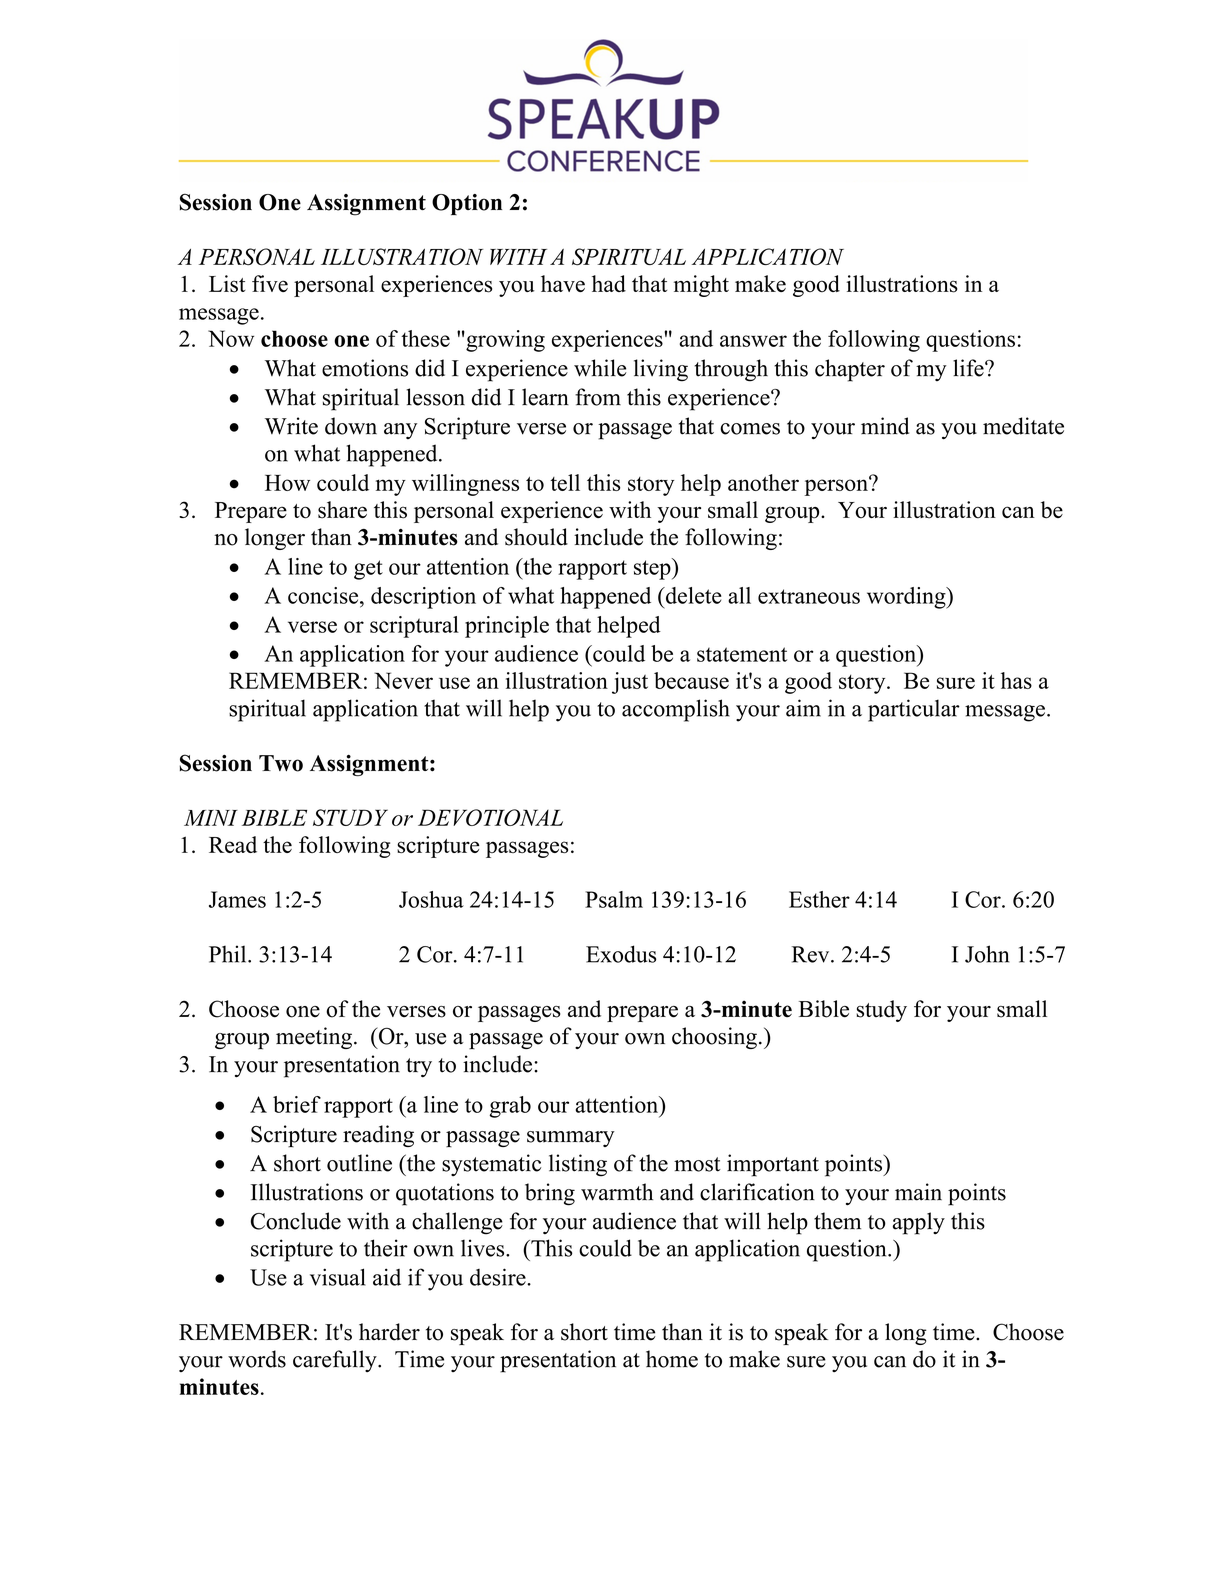 The height and width of the screenshot is (1570, 1213). What do you see at coordinates (324, 595) in the screenshot?
I see `concise` at bounding box center [324, 595].
